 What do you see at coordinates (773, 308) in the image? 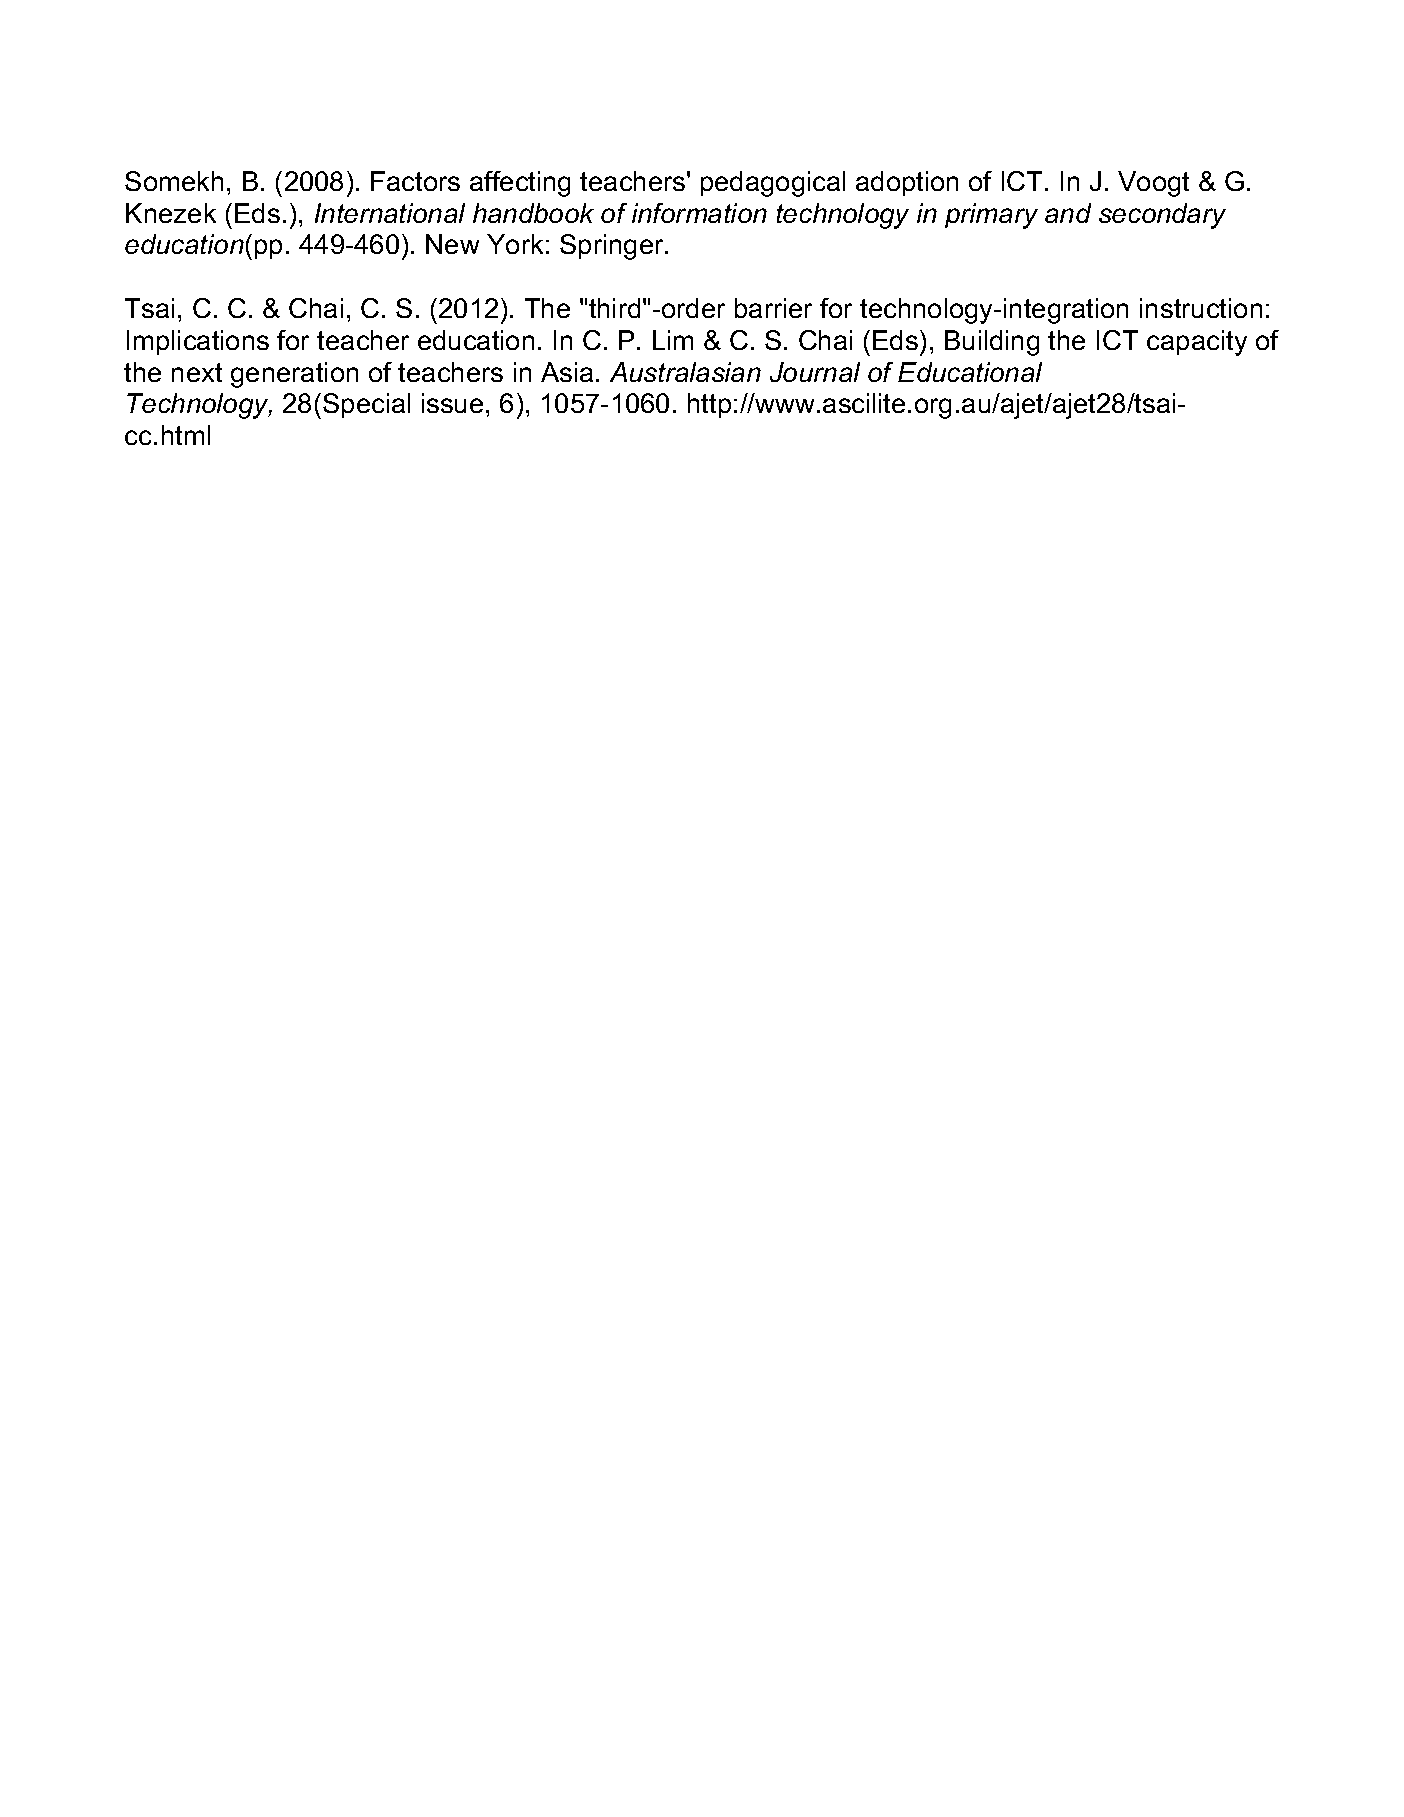
I see `barrier` at bounding box center [773, 308].
